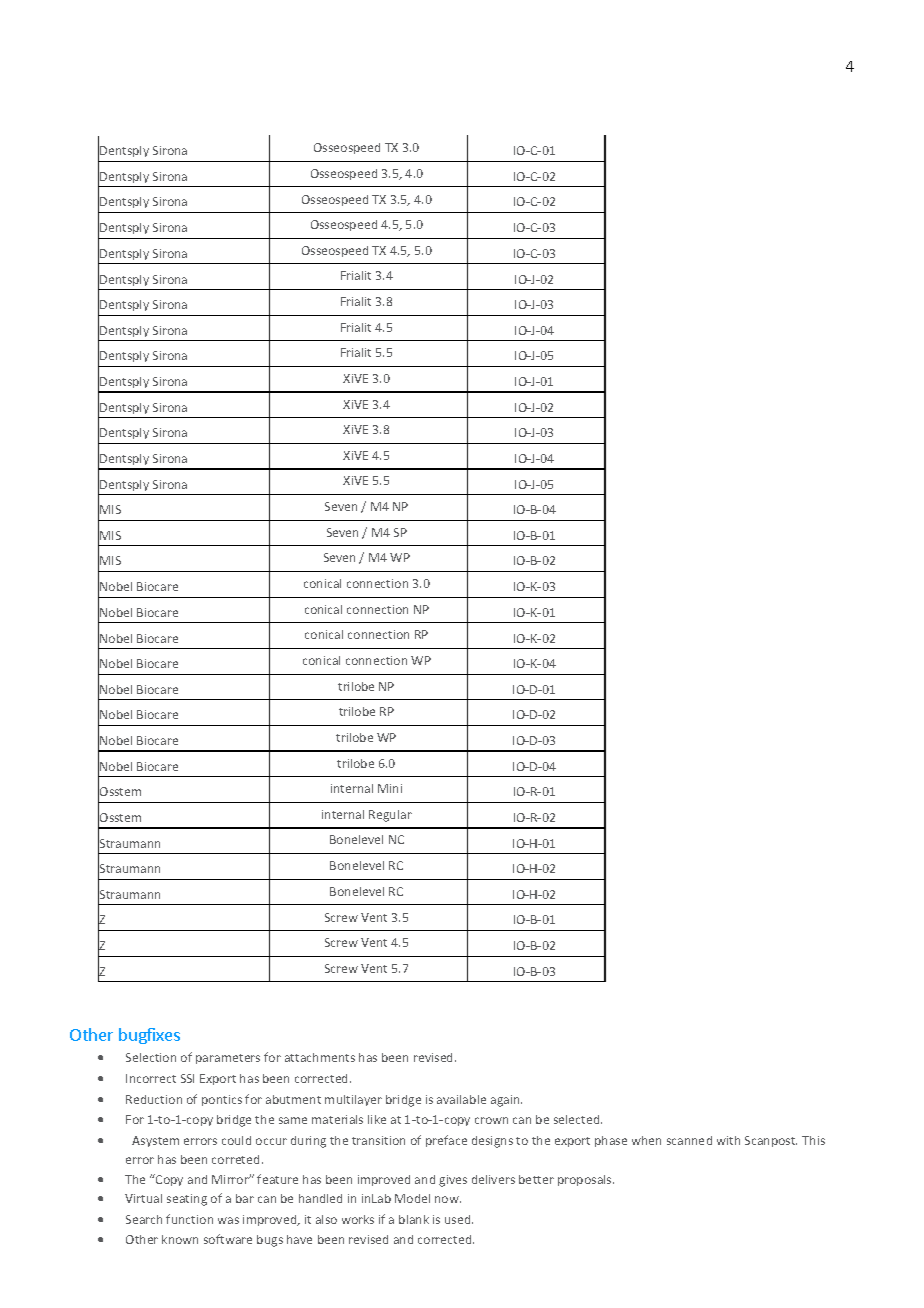 The image size is (924, 1308). Describe the element at coordinates (353, 1100) in the screenshot. I see `multilayer` at that location.
